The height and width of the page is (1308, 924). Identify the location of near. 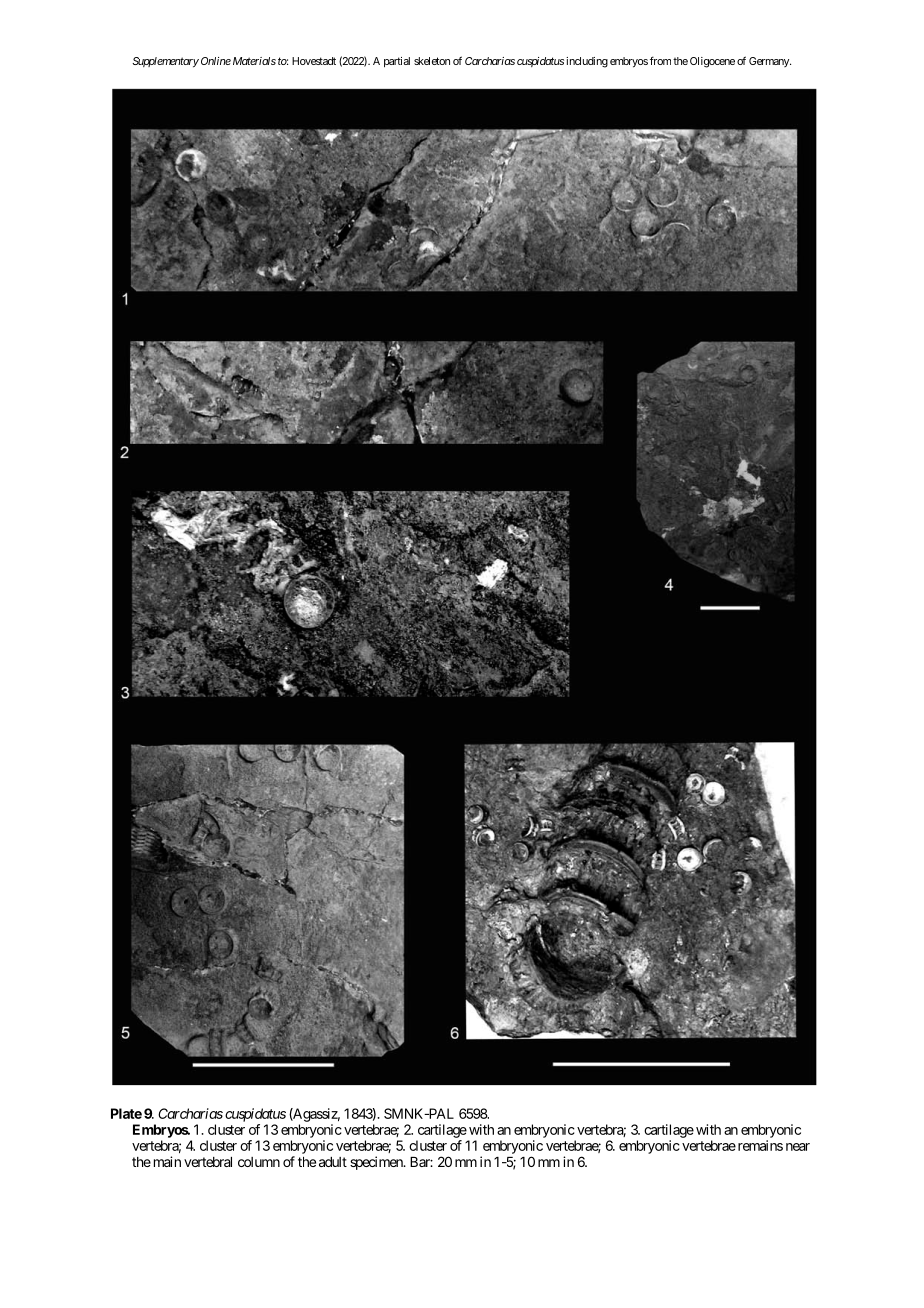
(798, 1147).
